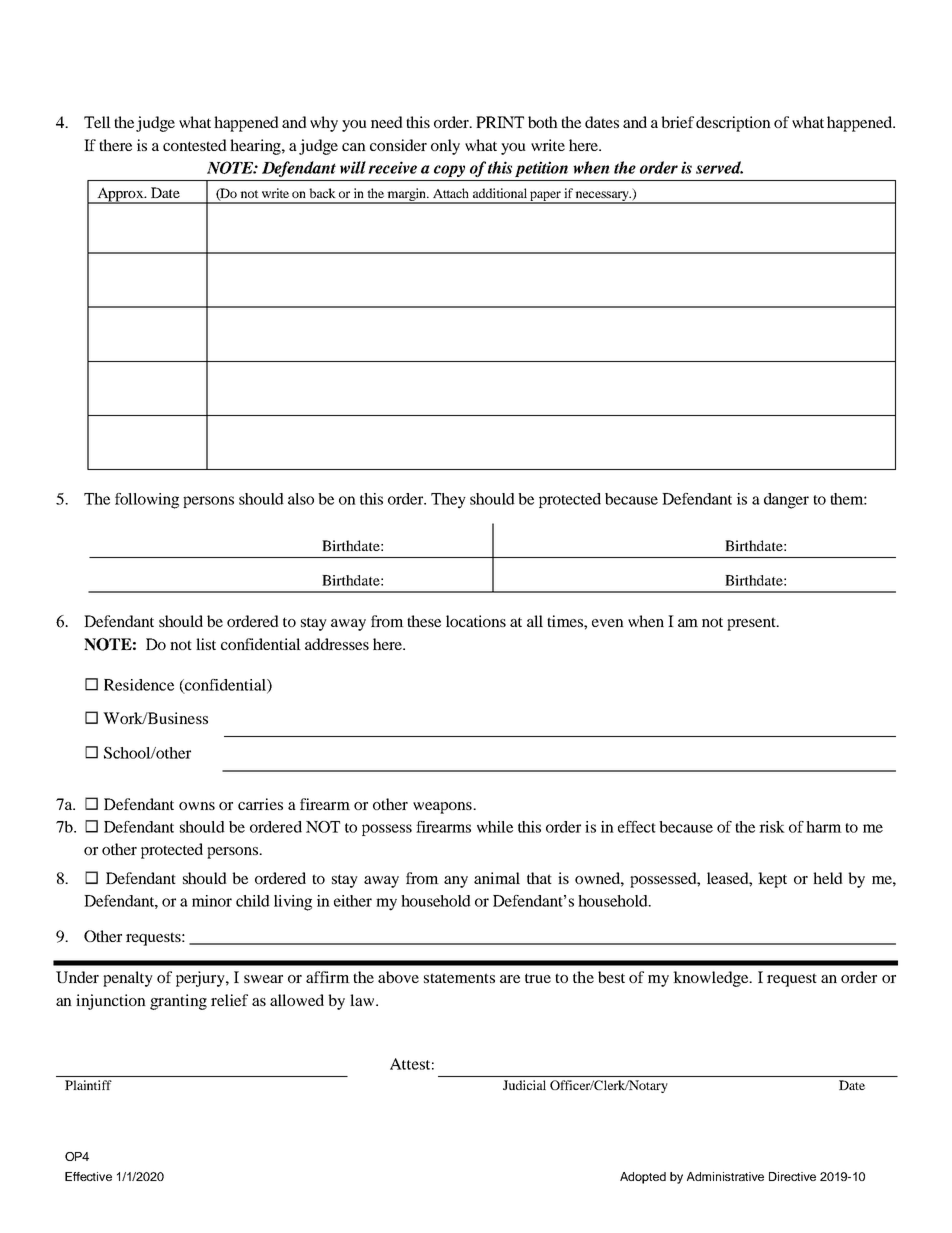 The height and width of the screenshot is (1233, 952). Describe the element at coordinates (88, 1085) in the screenshot. I see `Plaintiff` at that location.
